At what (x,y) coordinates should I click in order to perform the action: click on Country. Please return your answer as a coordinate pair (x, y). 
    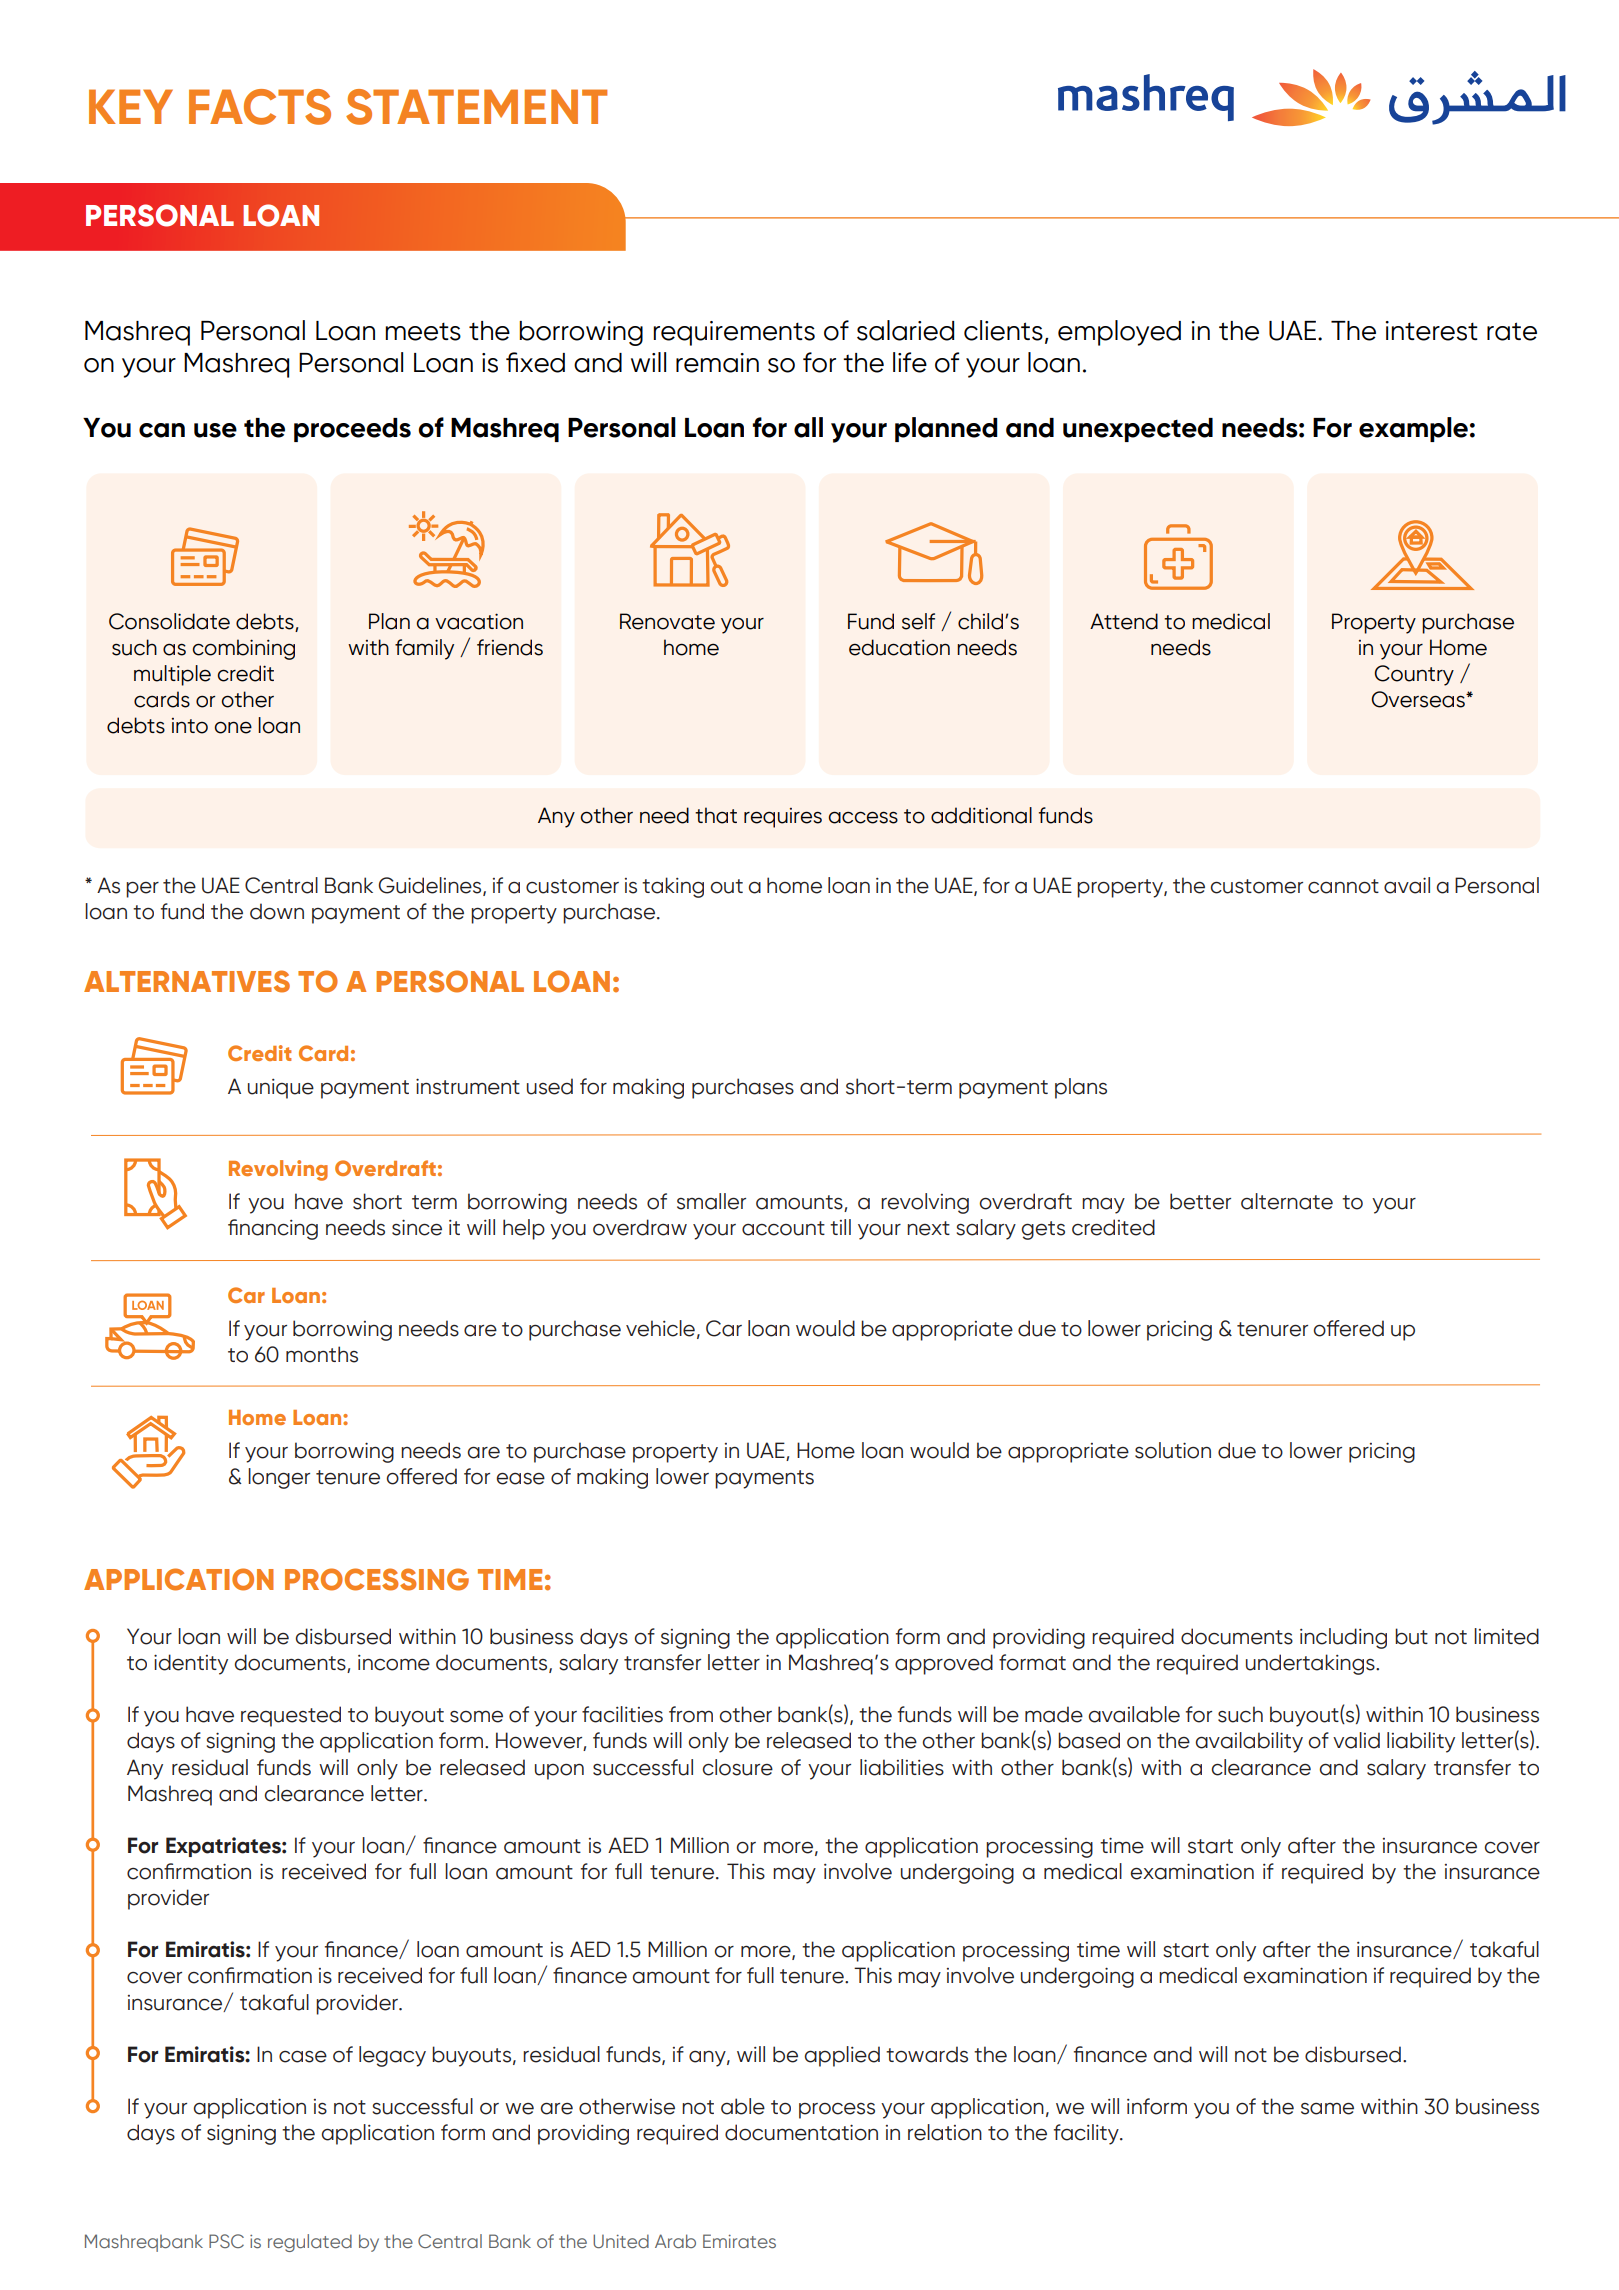
    Looking at the image, I should click on (1414, 675).
